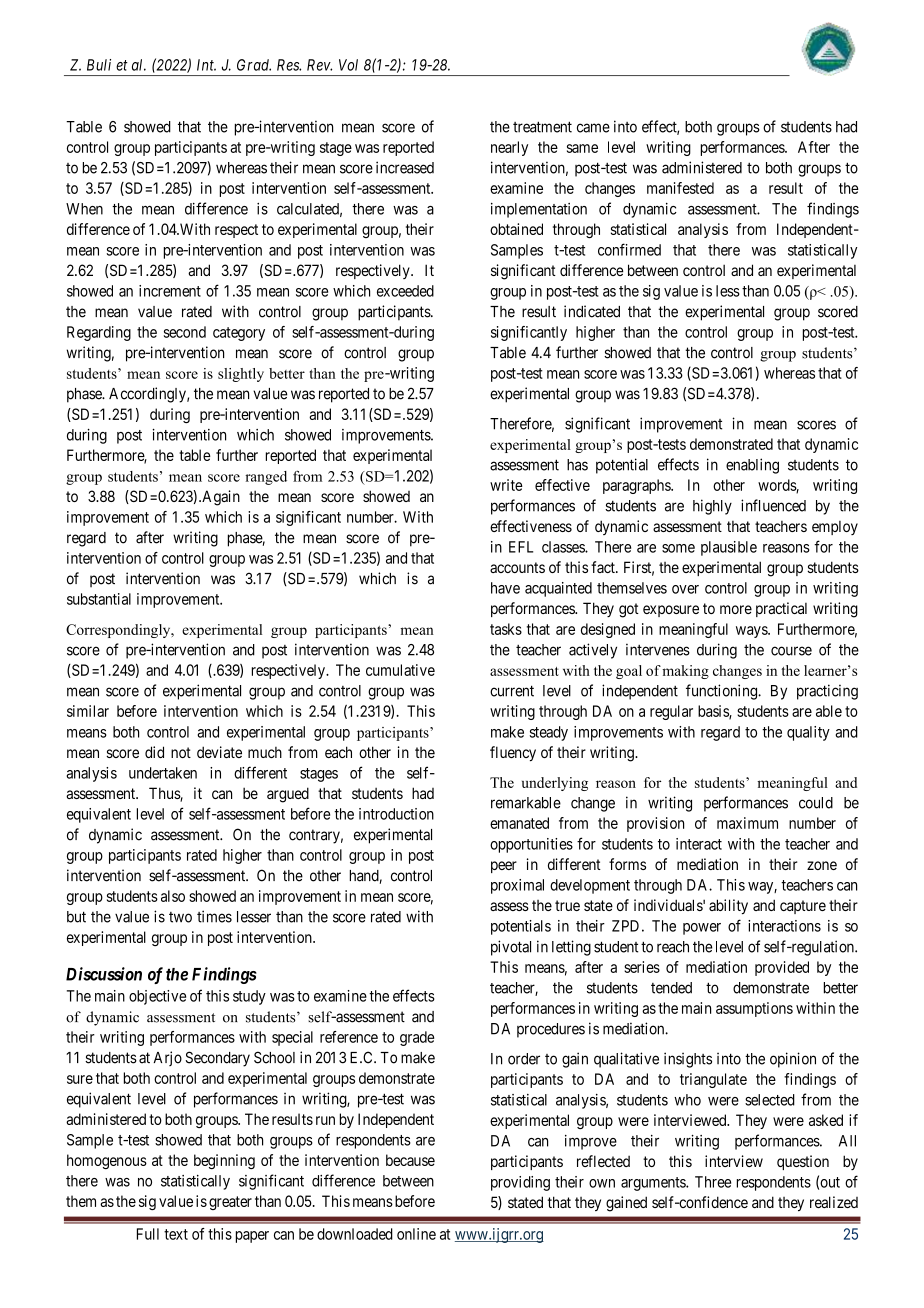 The image size is (924, 1308). Describe the element at coordinates (99, 599) in the document. I see `substantial` at that location.
